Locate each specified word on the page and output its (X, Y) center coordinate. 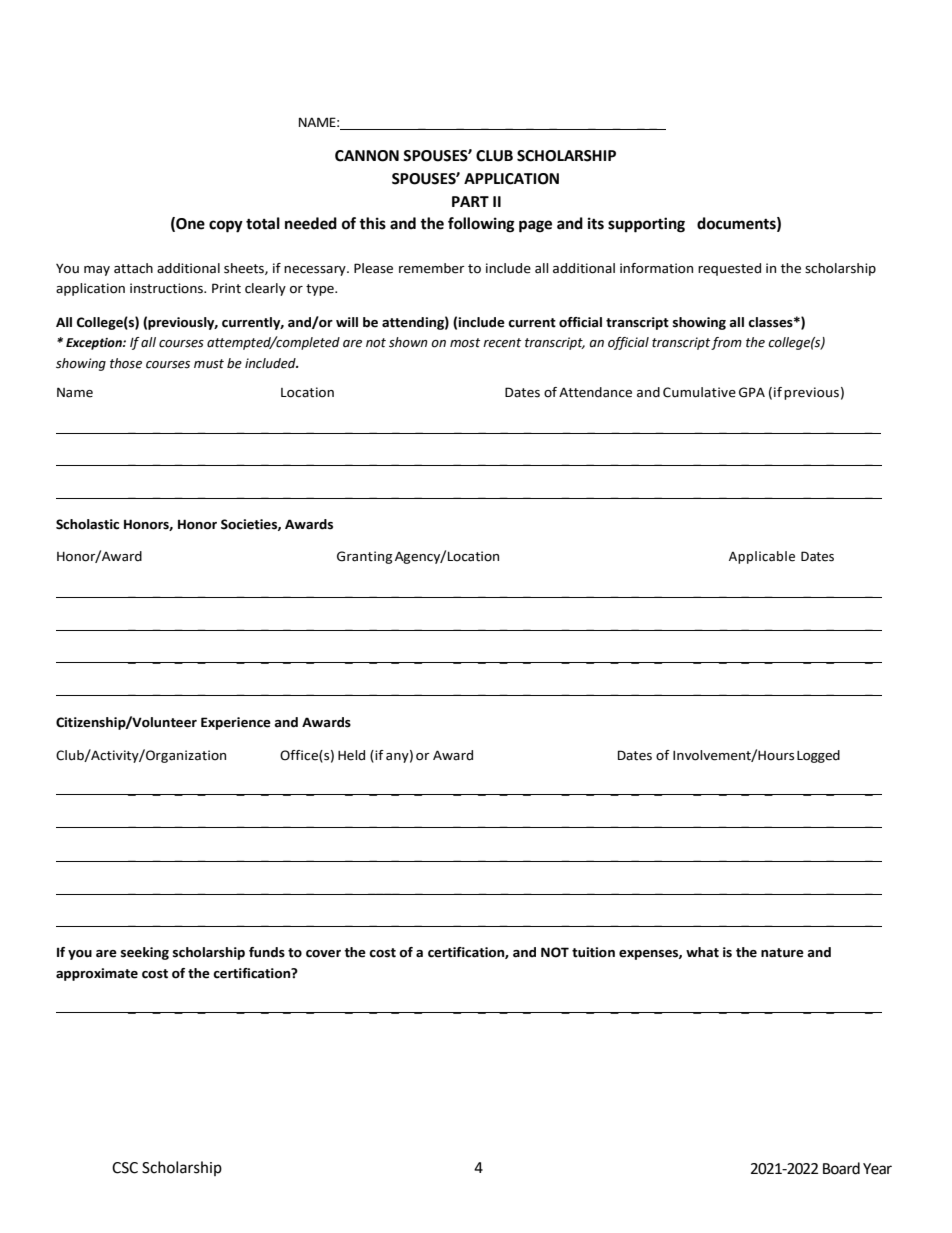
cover (323, 954)
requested (729, 269)
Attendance (595, 392)
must (209, 364)
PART (470, 201)
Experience (236, 723)
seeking (145, 953)
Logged (818, 756)
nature (782, 953)
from (726, 343)
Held (351, 755)
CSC (125, 1168)
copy (226, 226)
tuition (593, 952)
